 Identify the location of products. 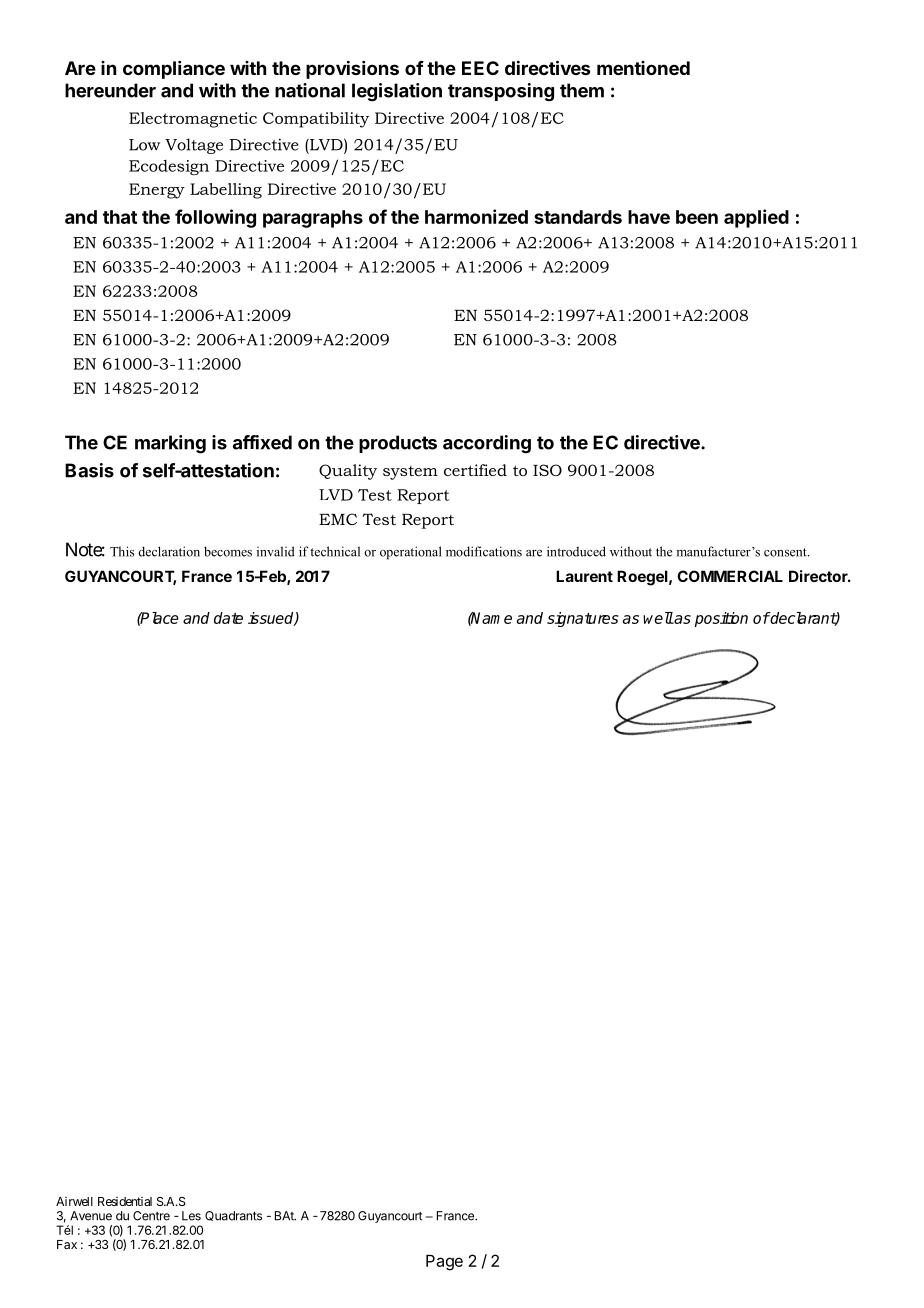
(398, 444).
